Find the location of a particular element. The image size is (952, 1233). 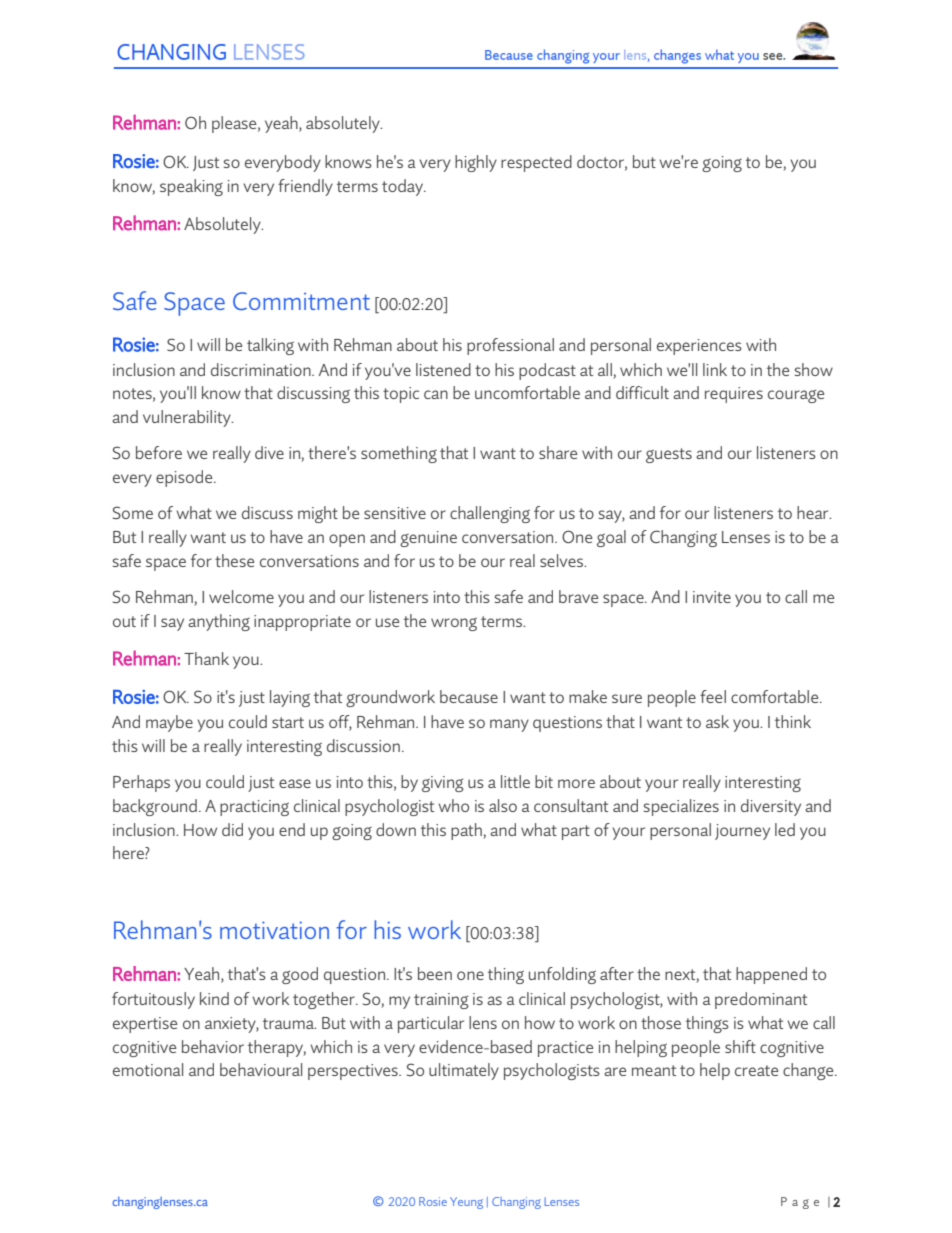

behavioural is located at coordinates (261, 1069).
